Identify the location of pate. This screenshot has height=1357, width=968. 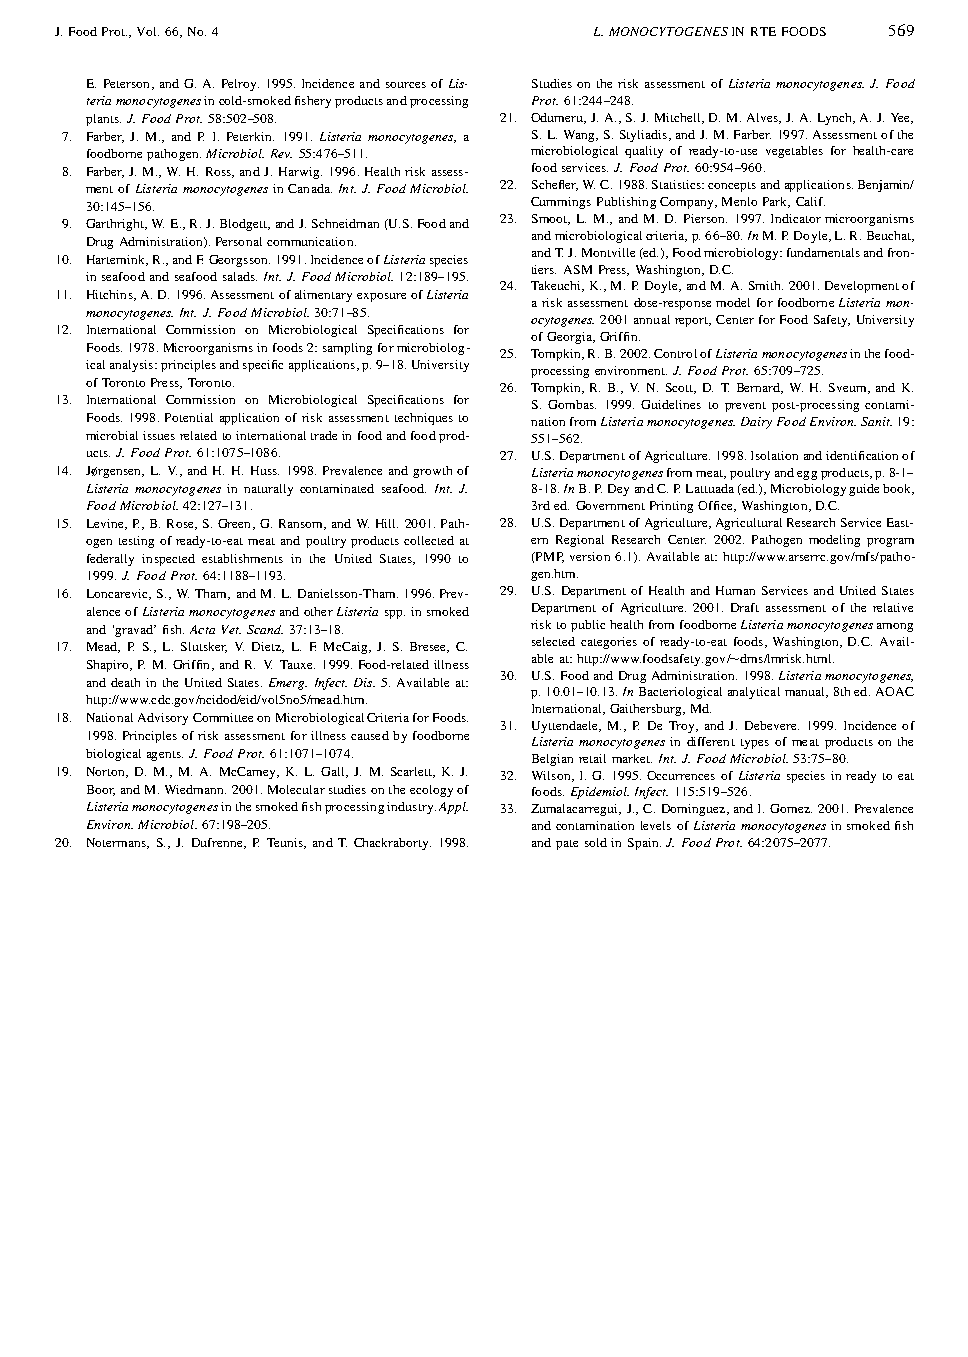
(567, 845).
